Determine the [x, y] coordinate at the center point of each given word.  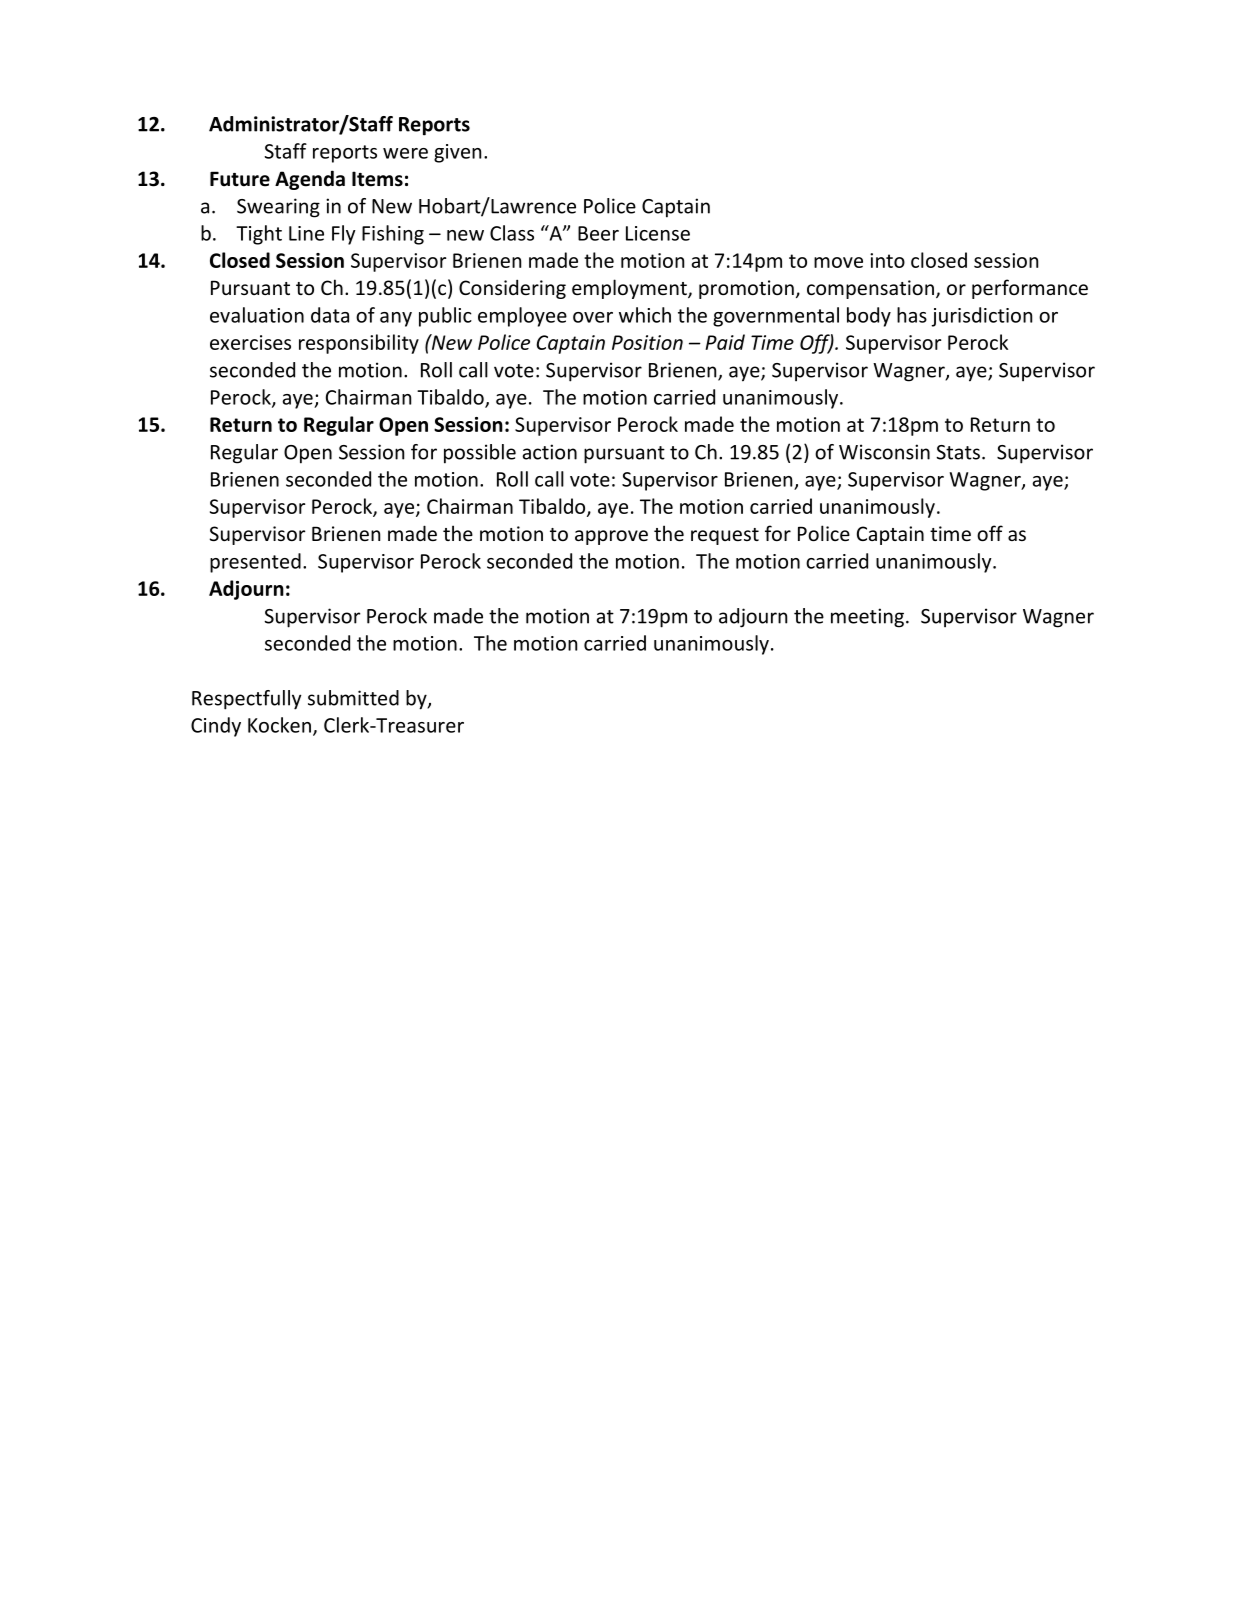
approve [611, 537]
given [457, 153]
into [887, 260]
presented [255, 563]
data [330, 315]
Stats [958, 452]
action [549, 452]
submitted [353, 698]
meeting [867, 618]
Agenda [310, 180]
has [912, 315]
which [645, 315]
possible [480, 454]
